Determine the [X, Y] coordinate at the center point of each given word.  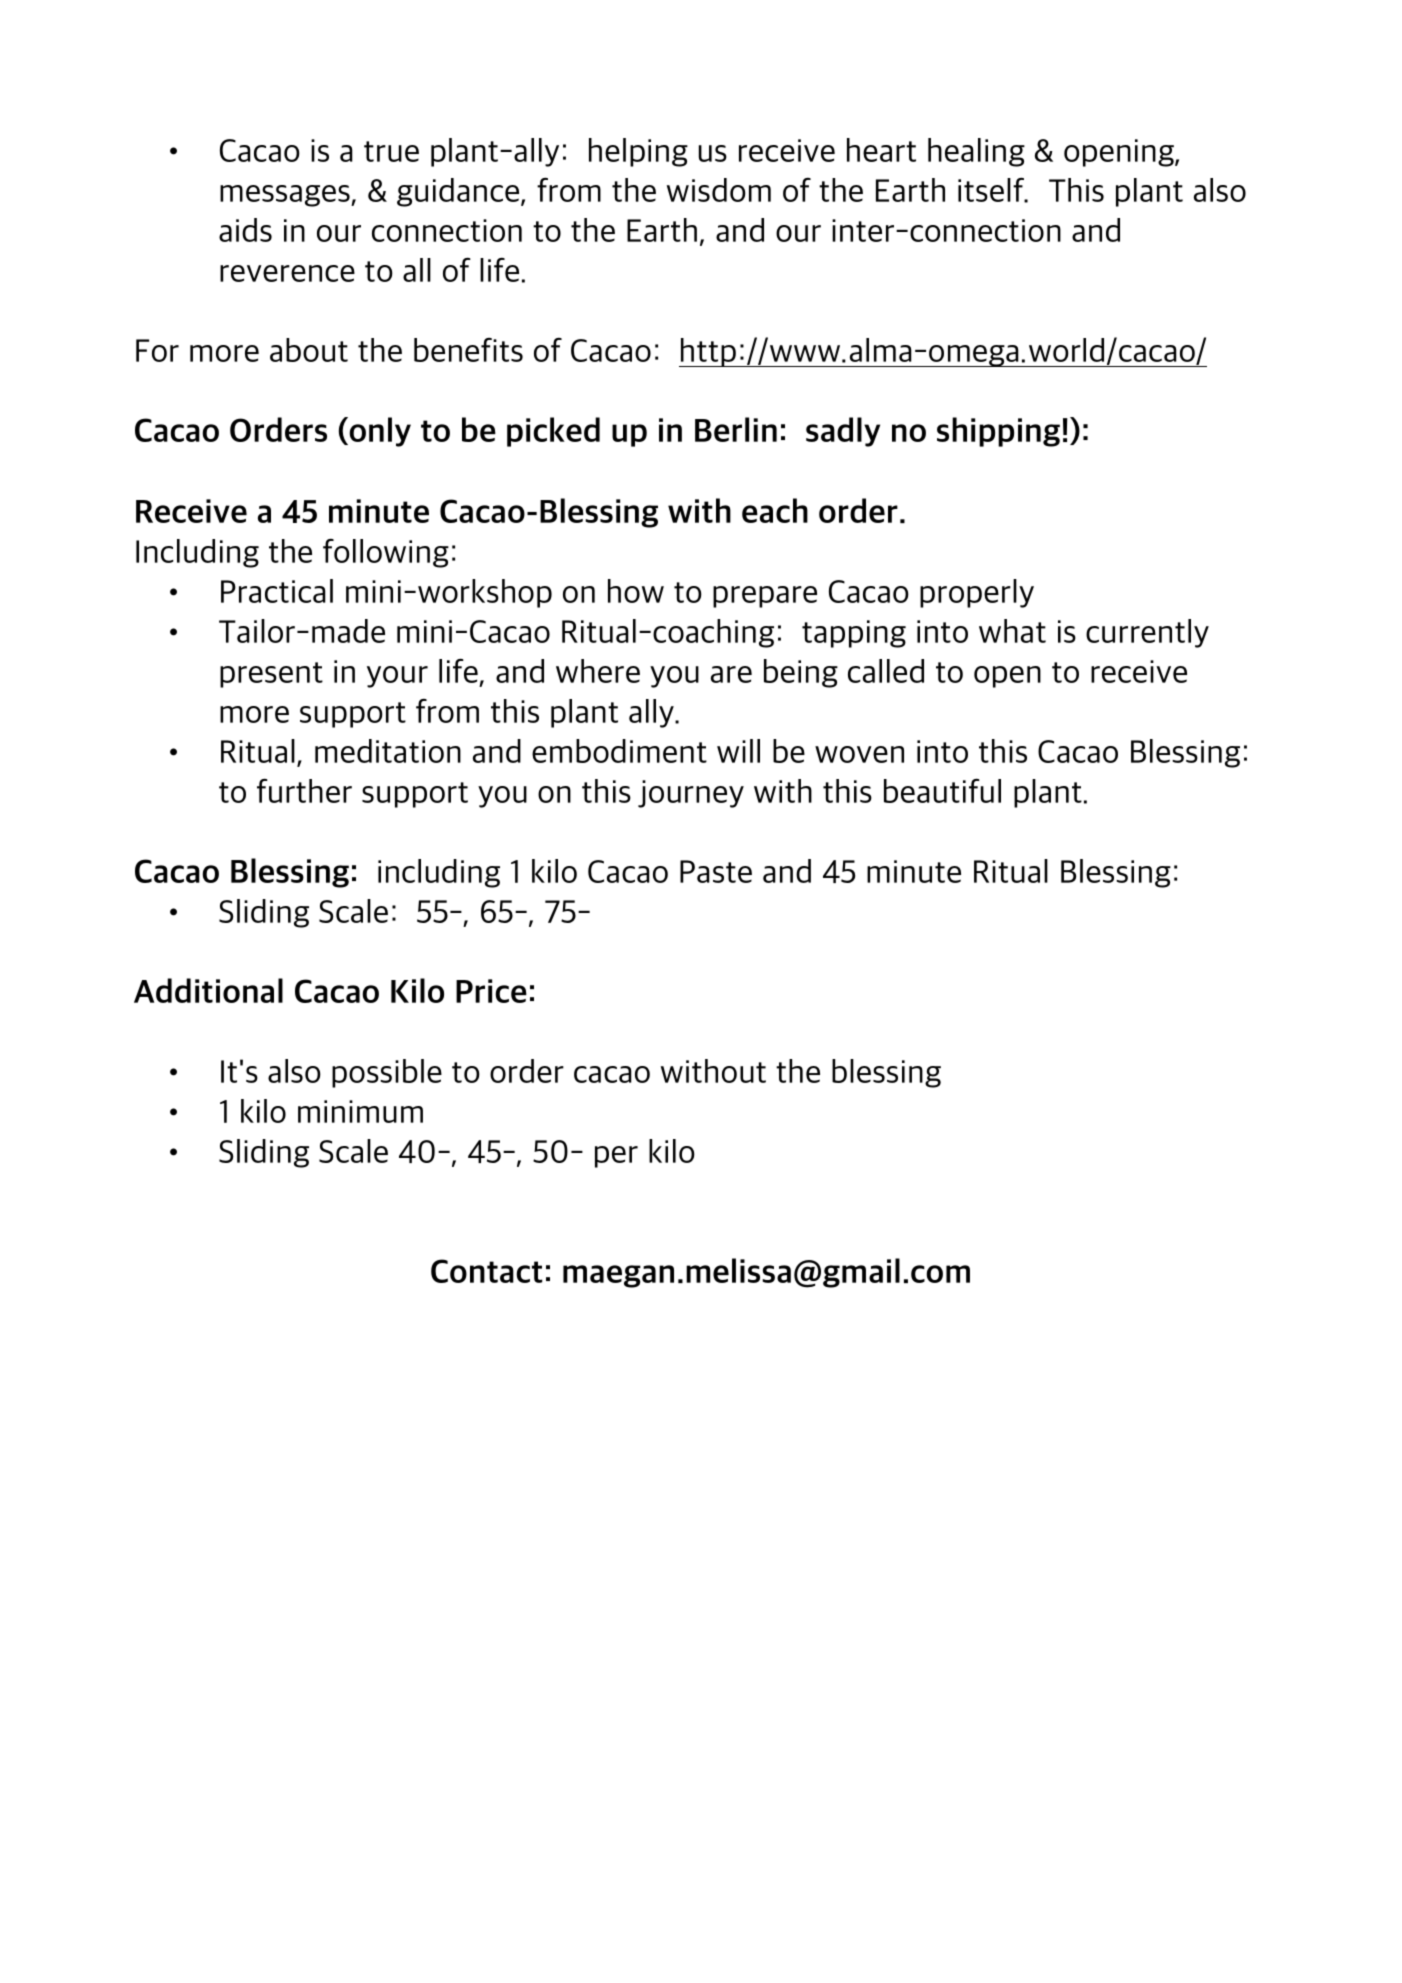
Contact [487, 1271]
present [271, 675]
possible [387, 1073]
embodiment [619, 751]
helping [638, 152]
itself [992, 190]
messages [286, 196]
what [1012, 631]
